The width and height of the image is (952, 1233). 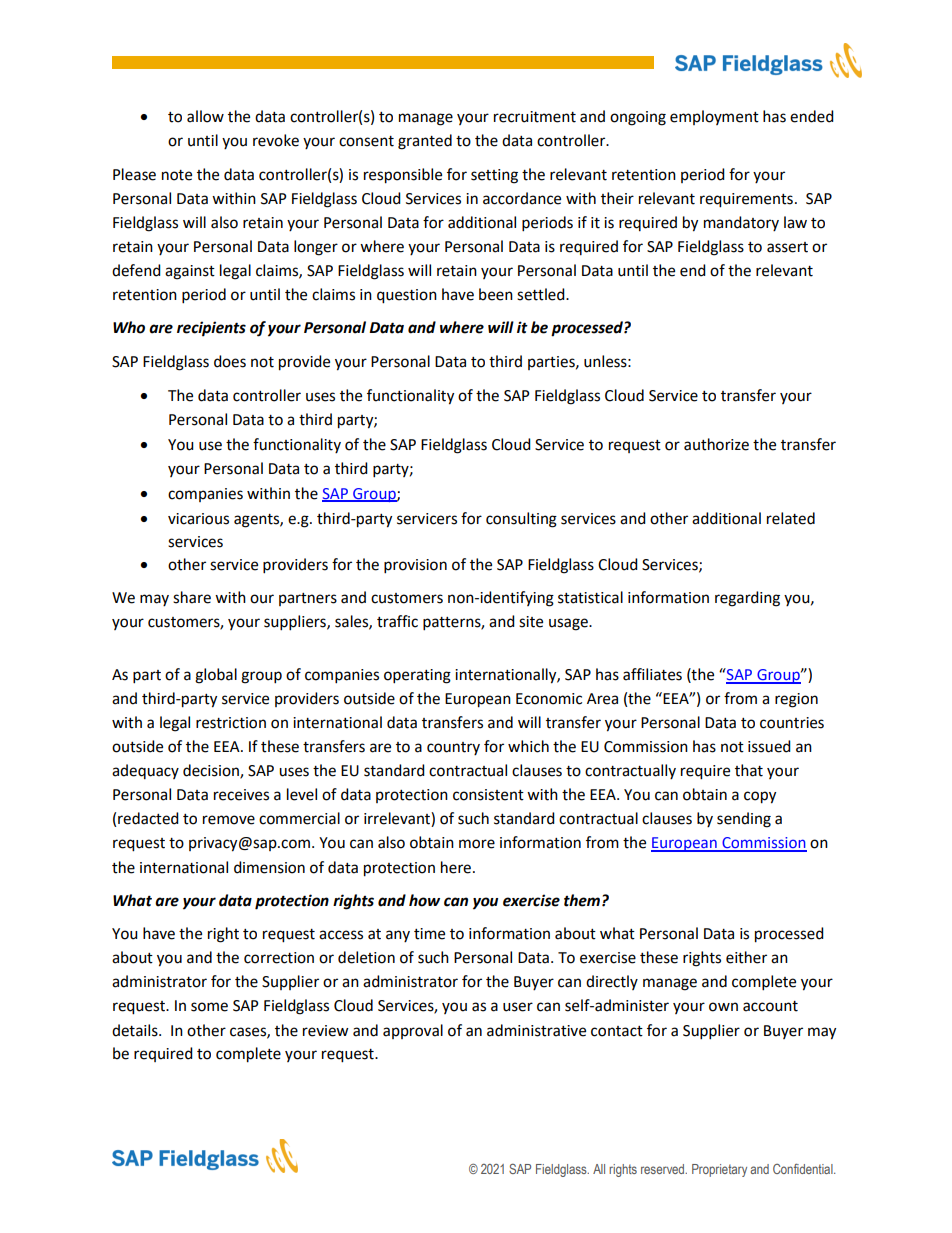 I want to click on regarding, so click(x=747, y=599).
